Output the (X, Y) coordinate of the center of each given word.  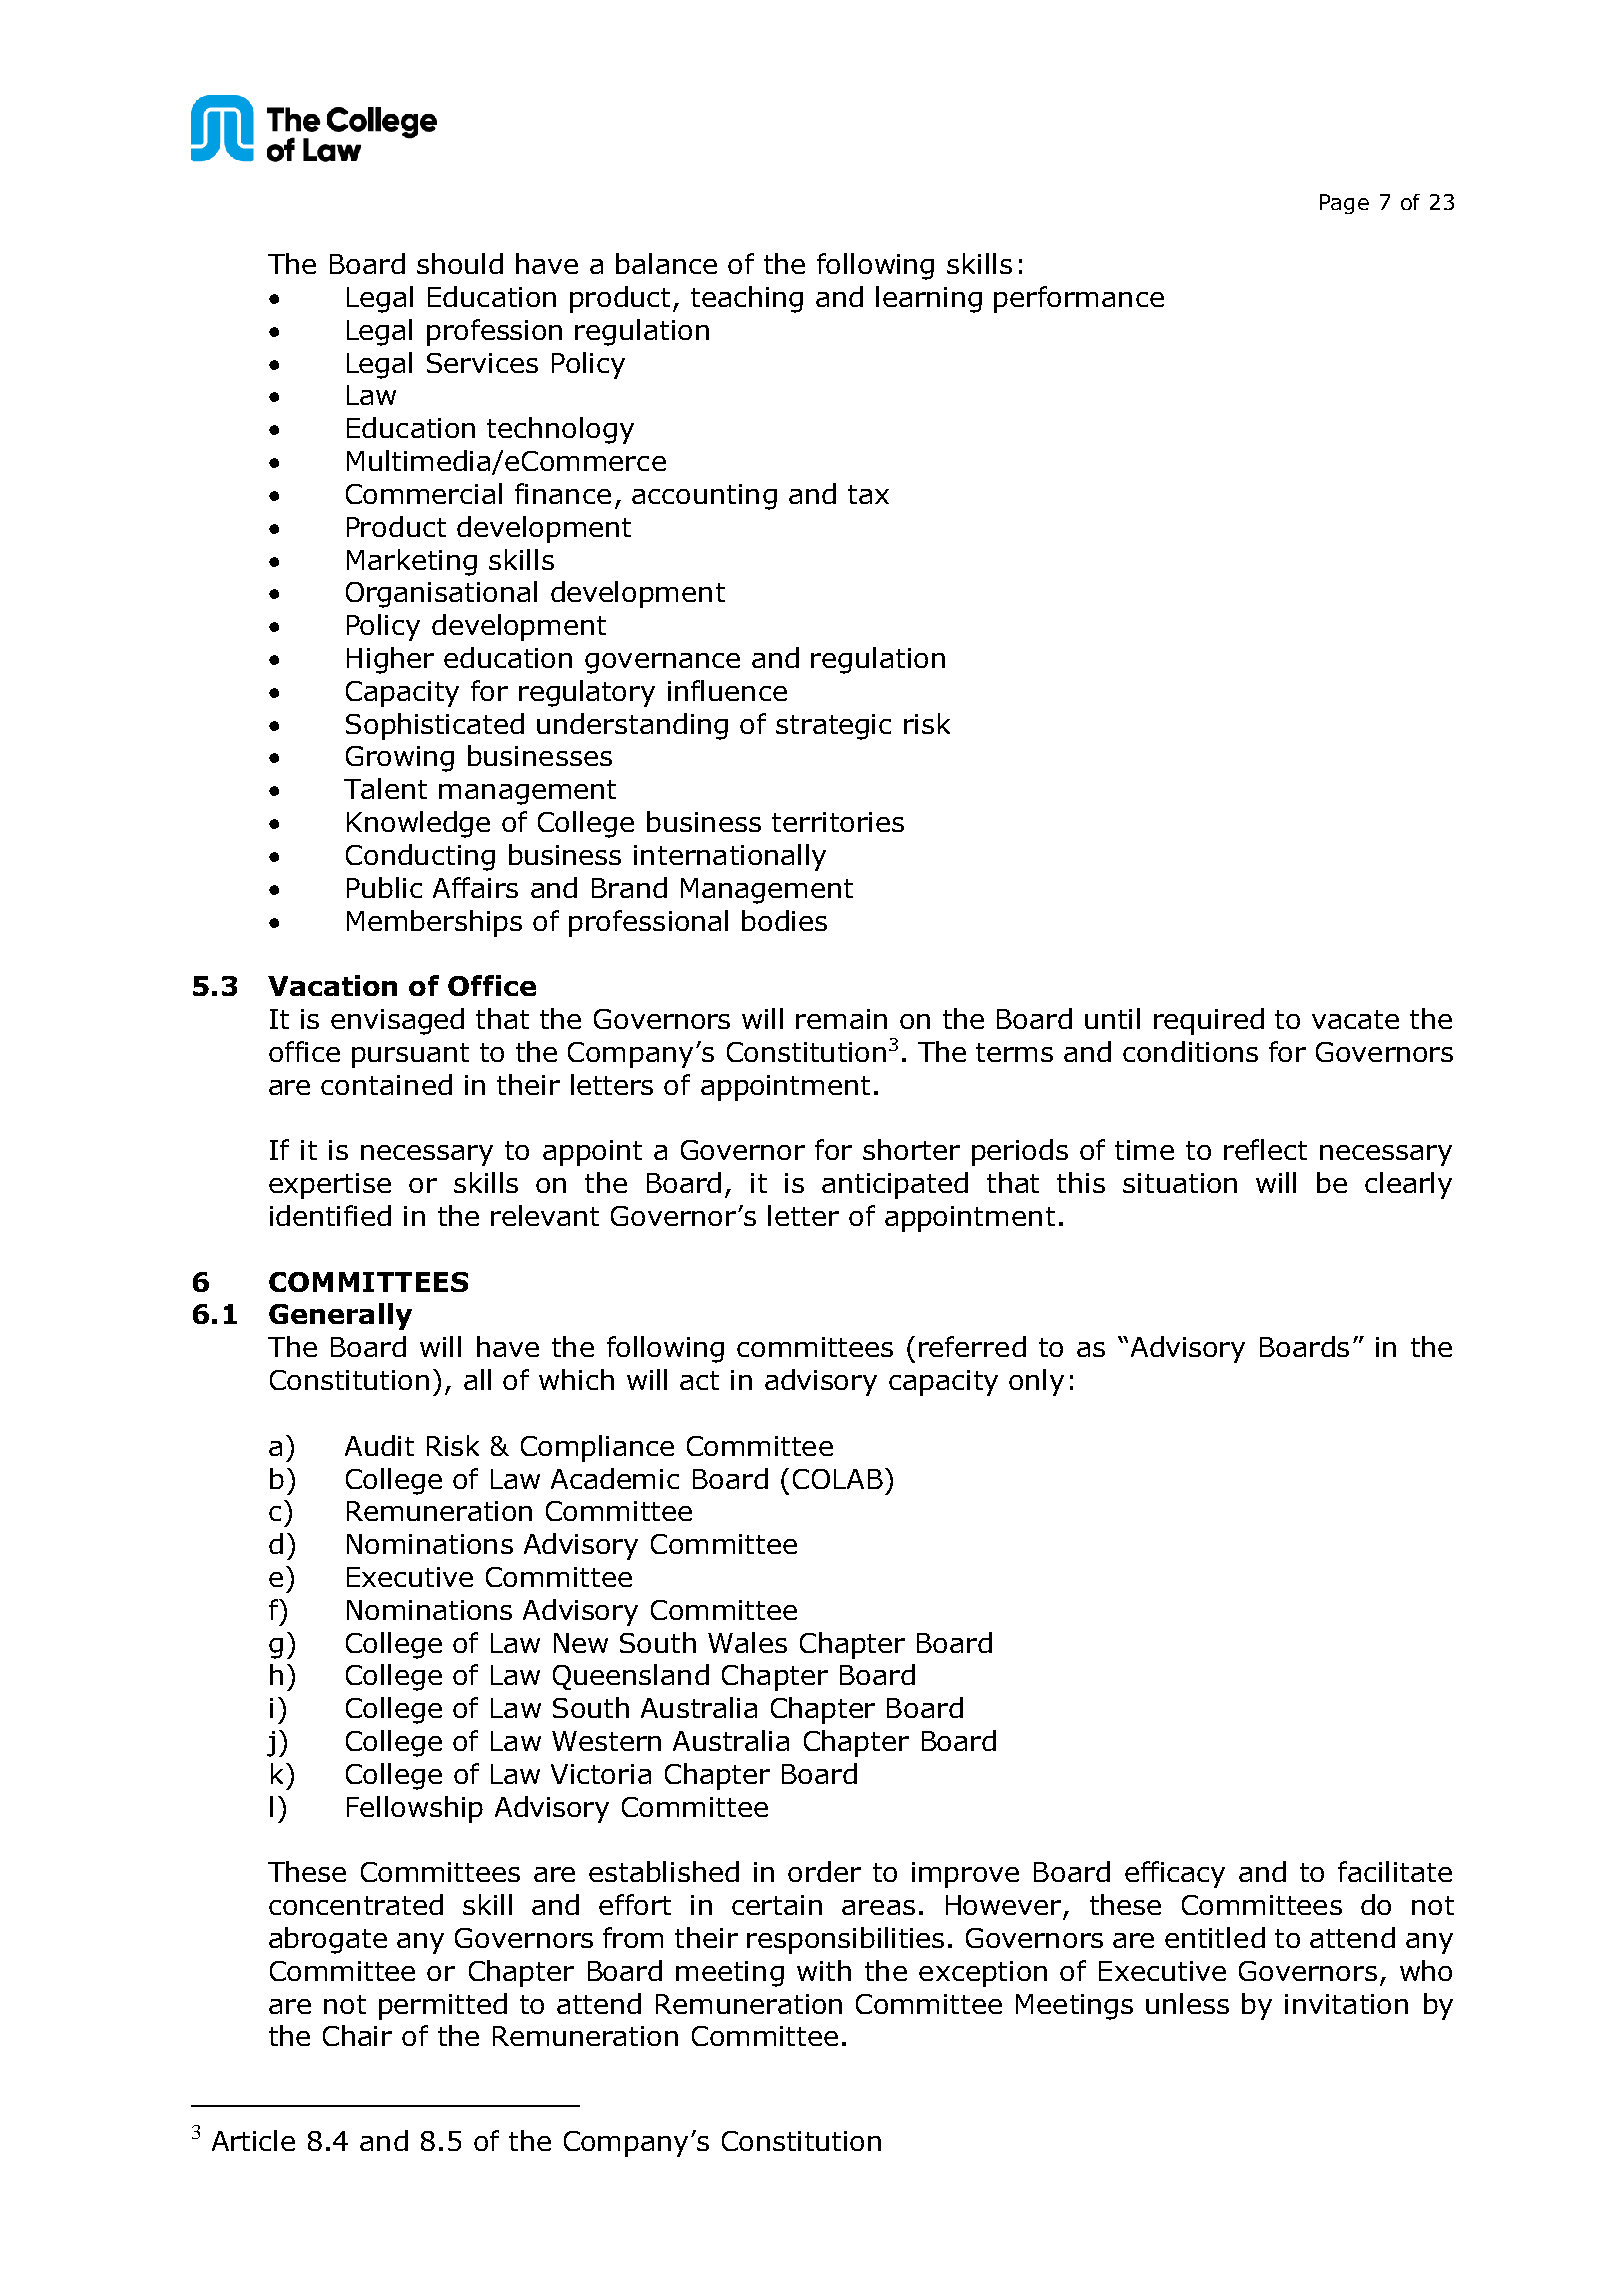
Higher (390, 660)
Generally (340, 1316)
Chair (357, 2035)
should (460, 263)
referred (972, 1346)
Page (1344, 204)
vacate (1355, 1019)
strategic (833, 727)
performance (1079, 299)
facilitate (1395, 1871)
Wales (747, 1642)
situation (1180, 1183)
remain (841, 1019)
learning (929, 299)
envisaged (397, 1021)
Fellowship (415, 1809)
